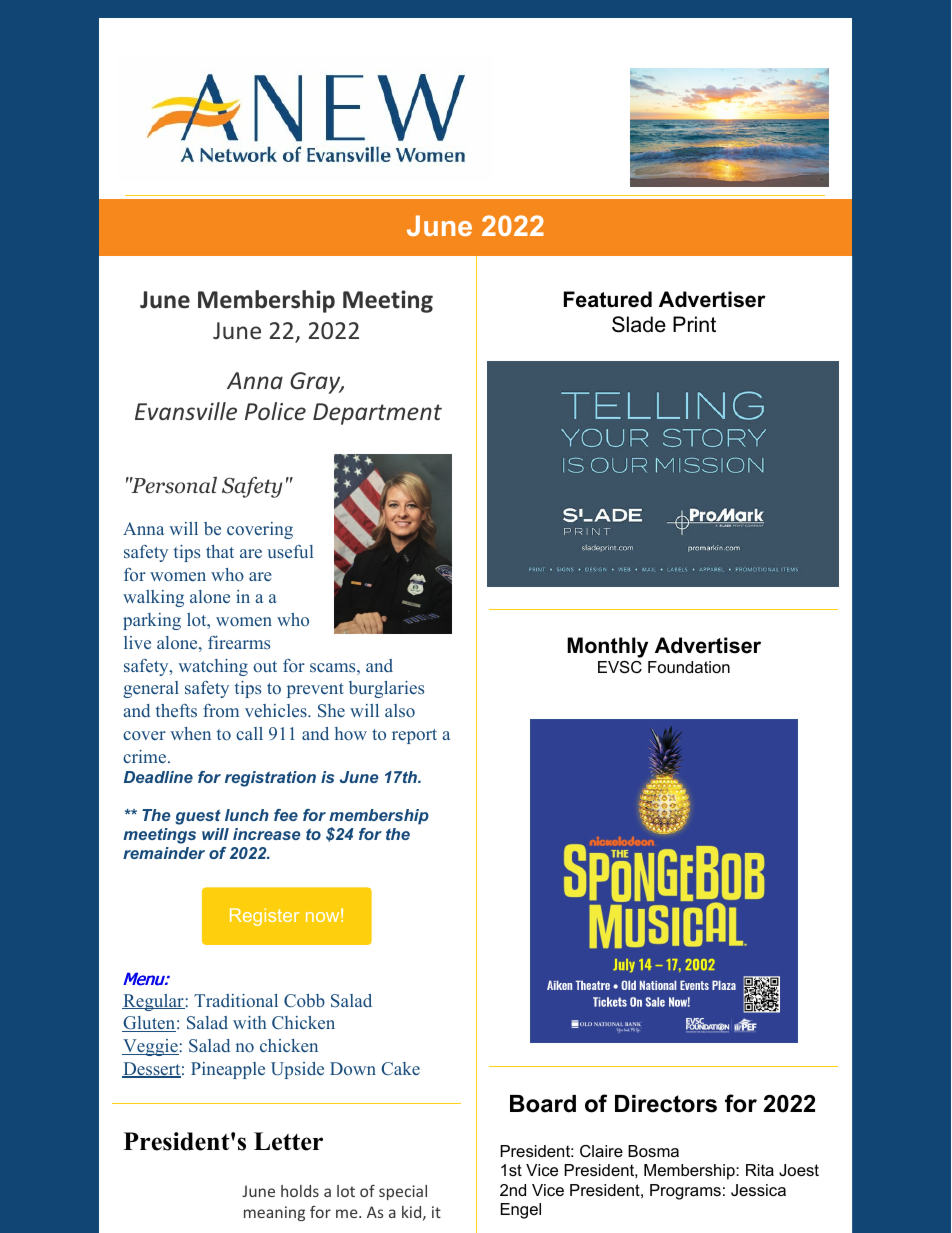 The height and width of the document is (1233, 952). What do you see at coordinates (274, 1213) in the document?
I see `meaning` at bounding box center [274, 1213].
